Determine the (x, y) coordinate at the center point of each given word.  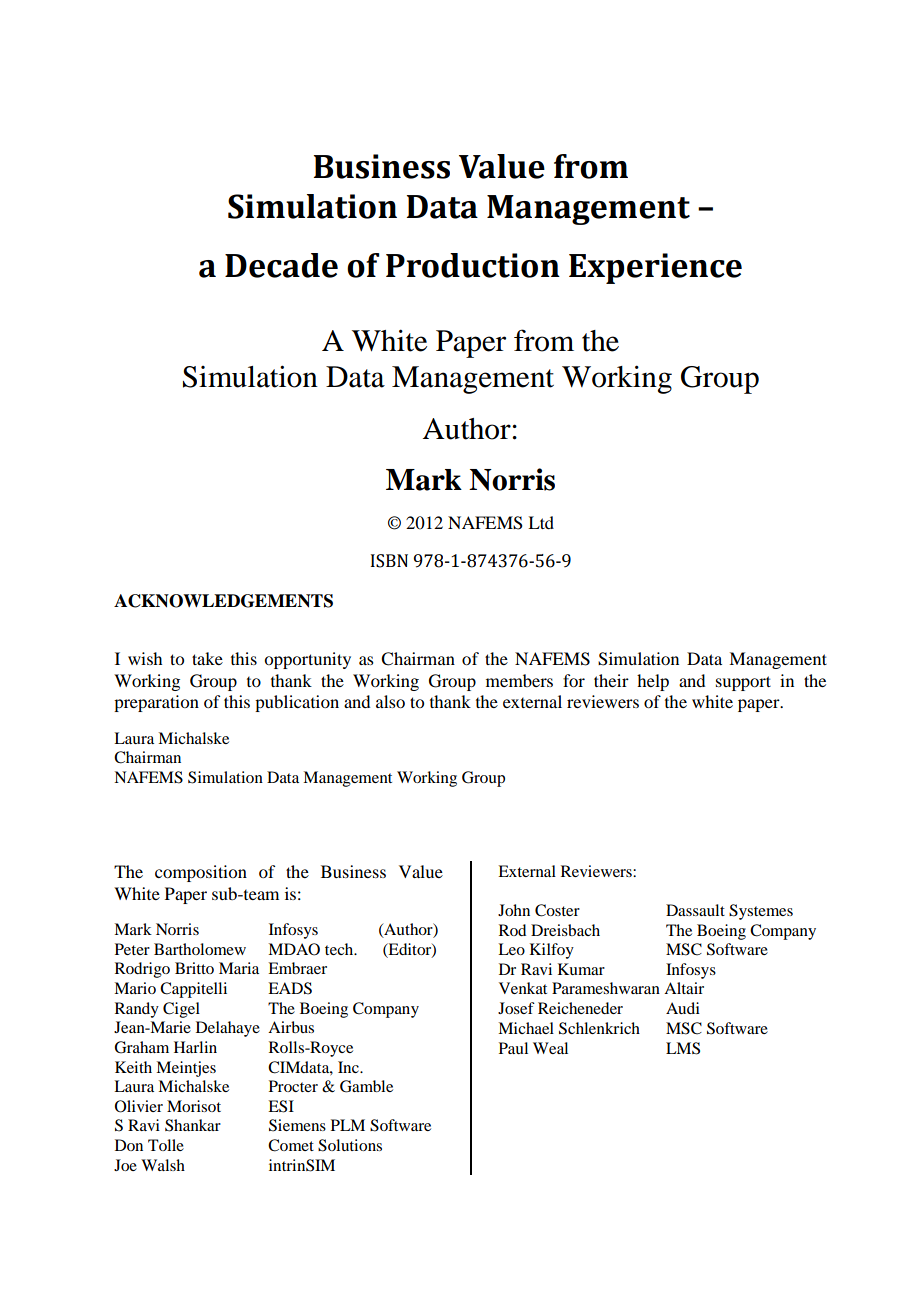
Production (473, 265)
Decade (281, 265)
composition (201, 873)
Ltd (541, 522)
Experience (655, 268)
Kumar (581, 969)
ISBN (389, 561)
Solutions (350, 1145)
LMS (683, 1048)
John (514, 910)
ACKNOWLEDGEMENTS (223, 601)
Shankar (193, 1125)
